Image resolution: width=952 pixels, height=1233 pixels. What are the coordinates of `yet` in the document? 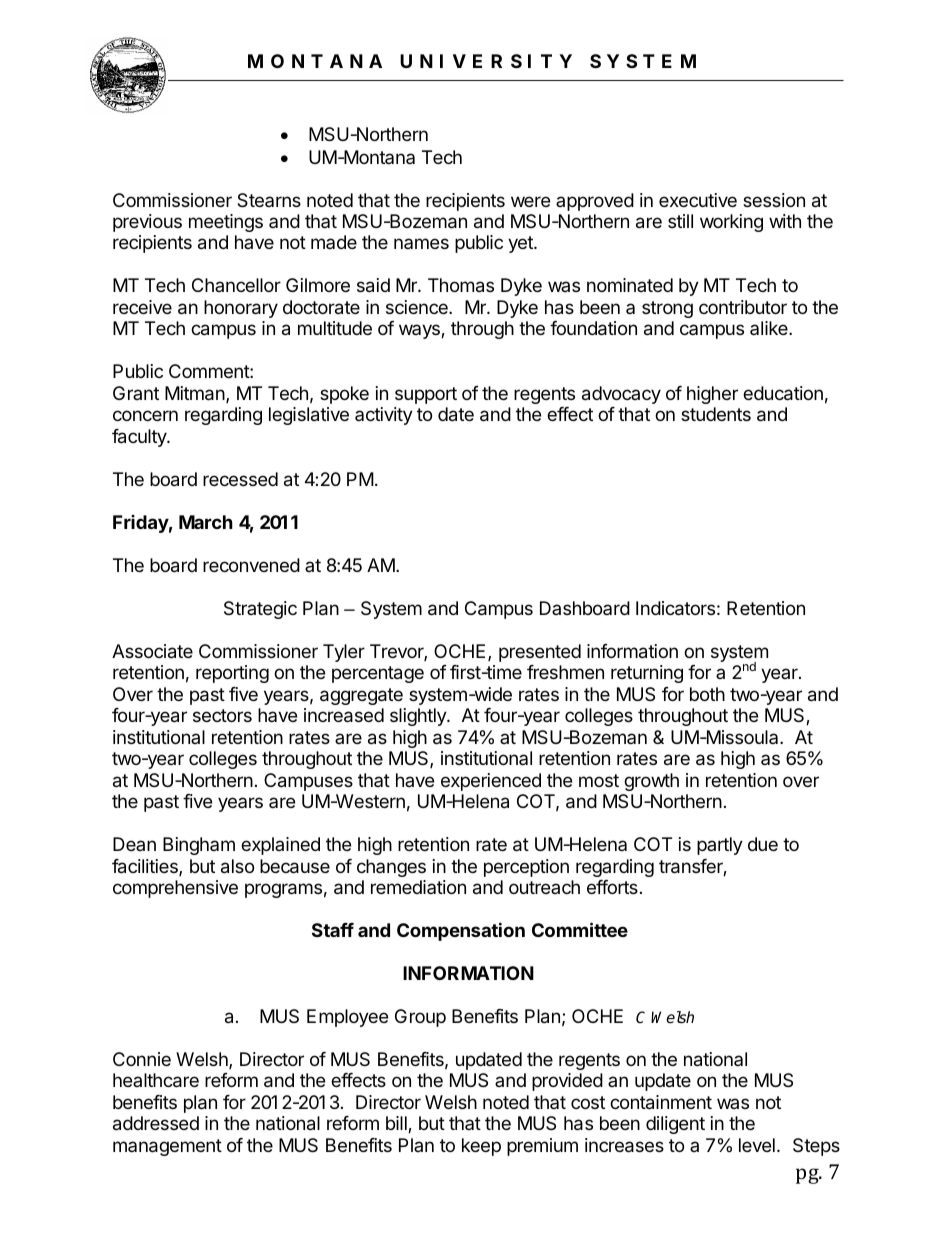 It's located at (521, 244).
